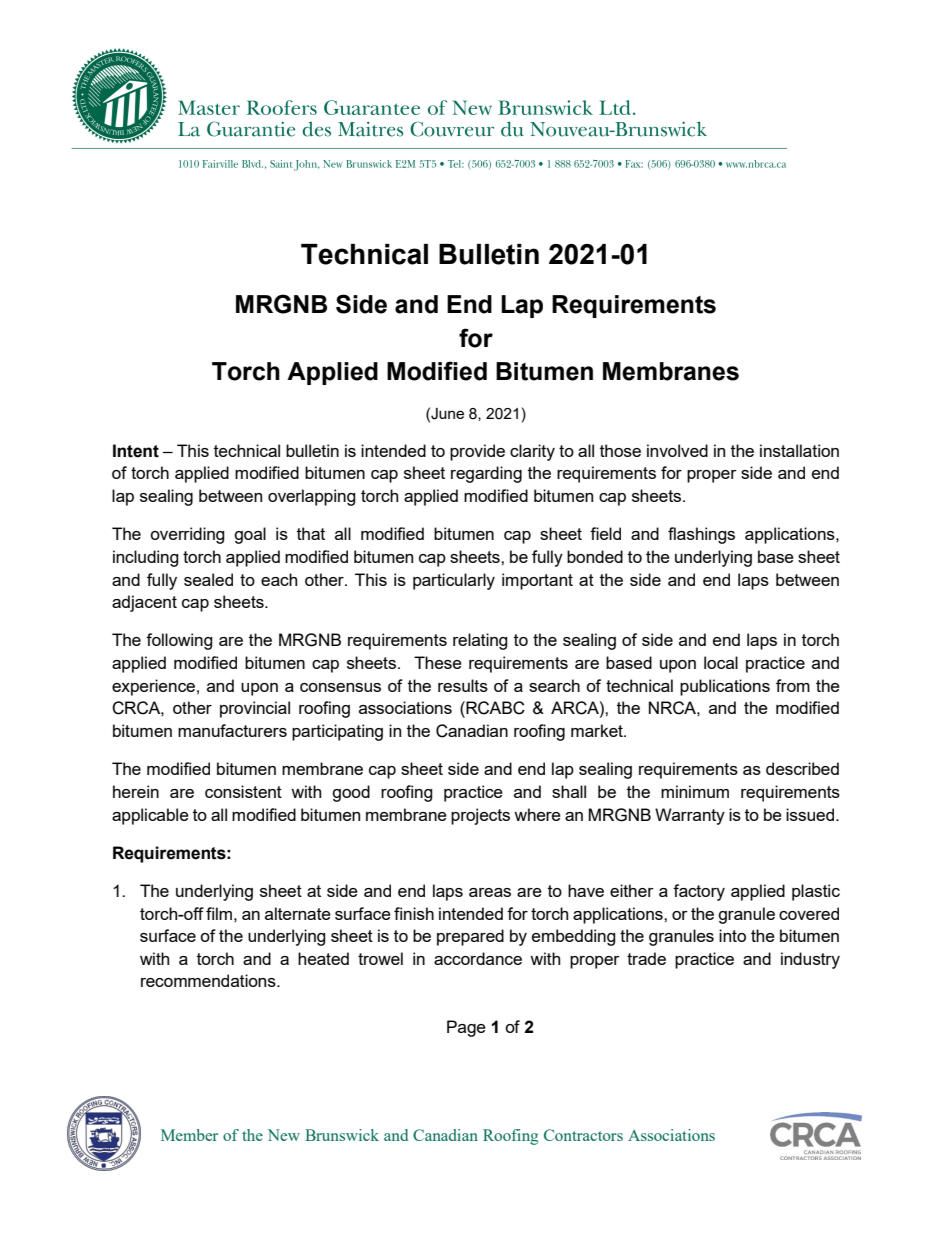  I want to click on regarding, so click(486, 474).
